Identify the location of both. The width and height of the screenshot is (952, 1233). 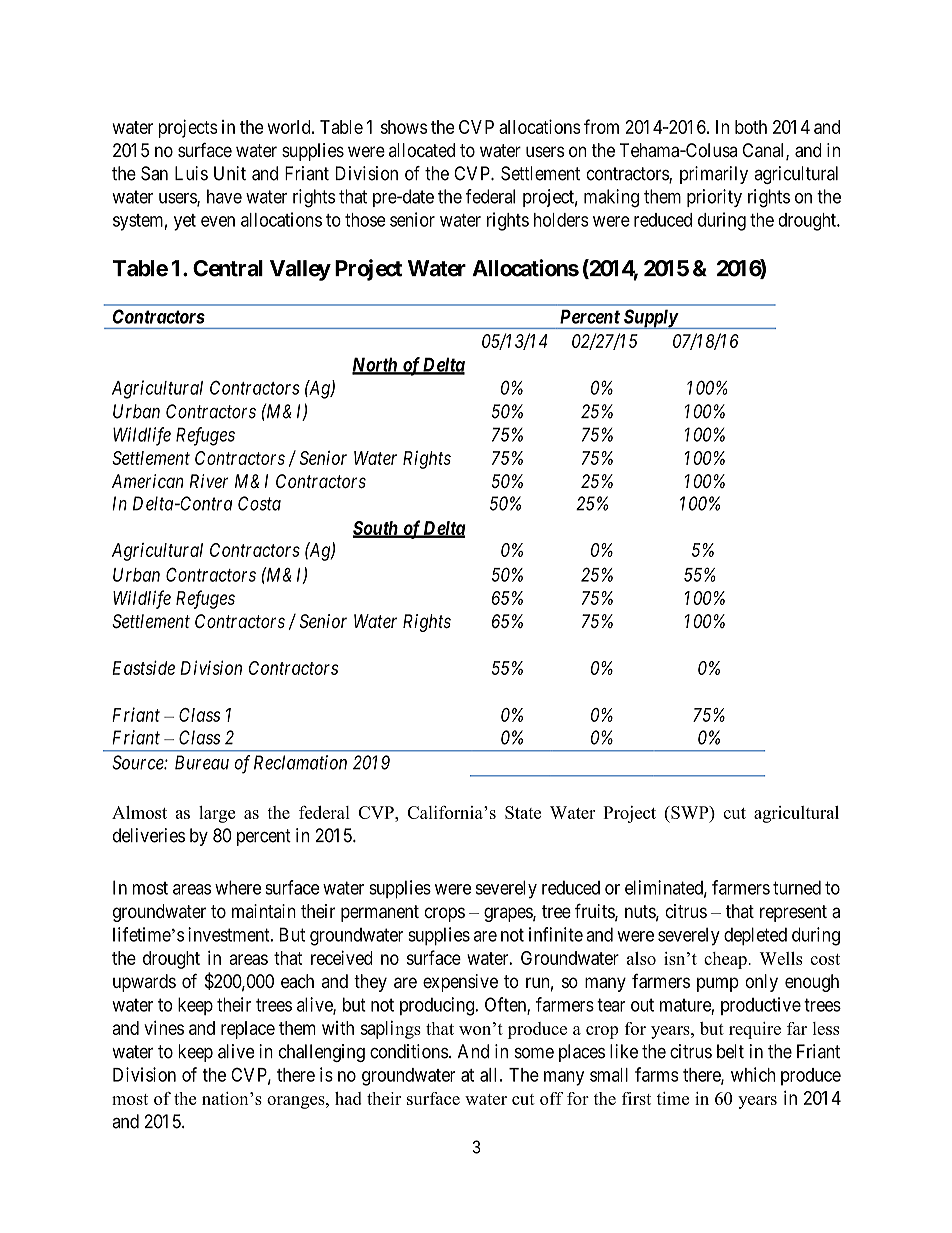
(751, 127).
